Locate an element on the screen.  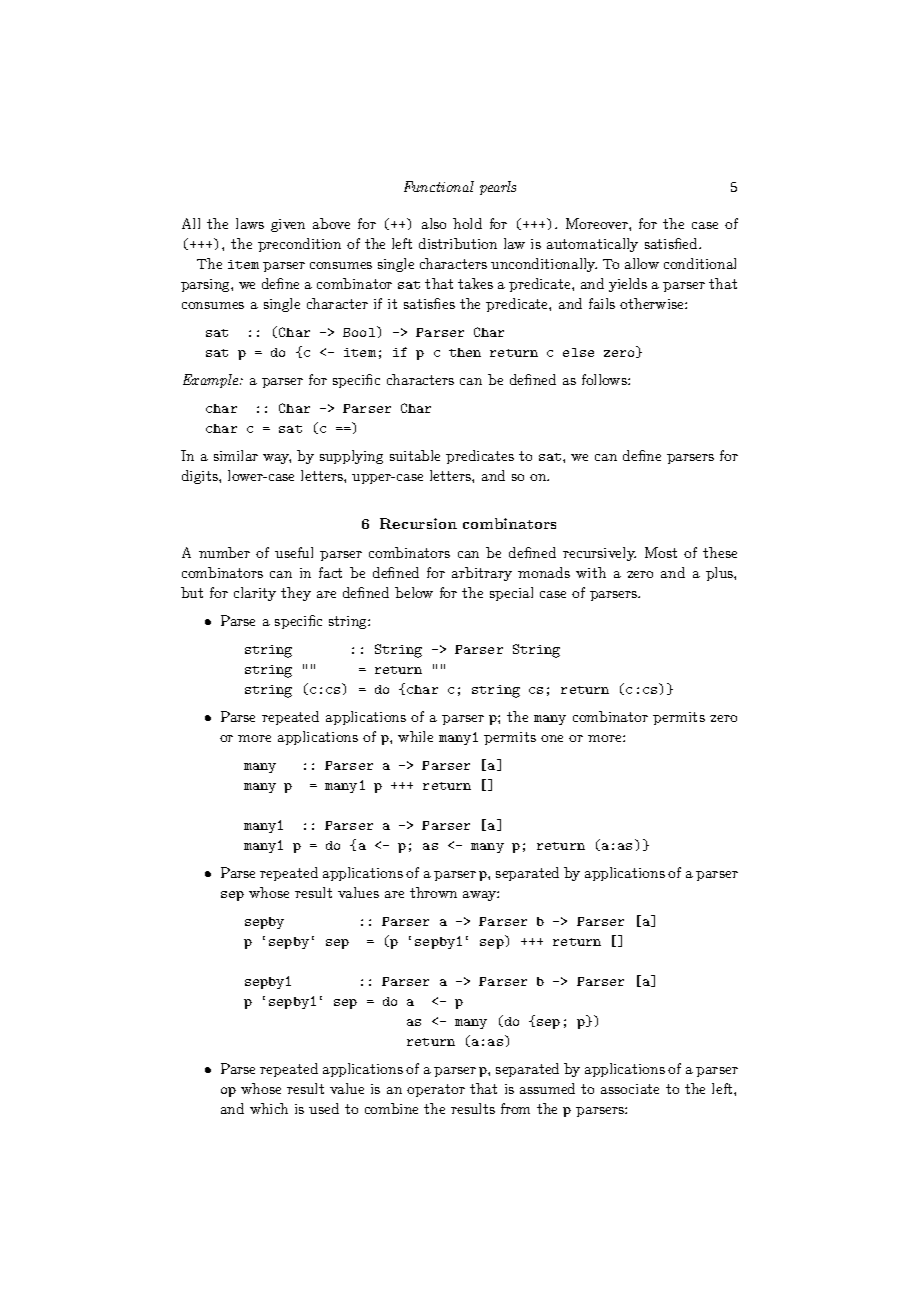
one is located at coordinates (552, 738).
